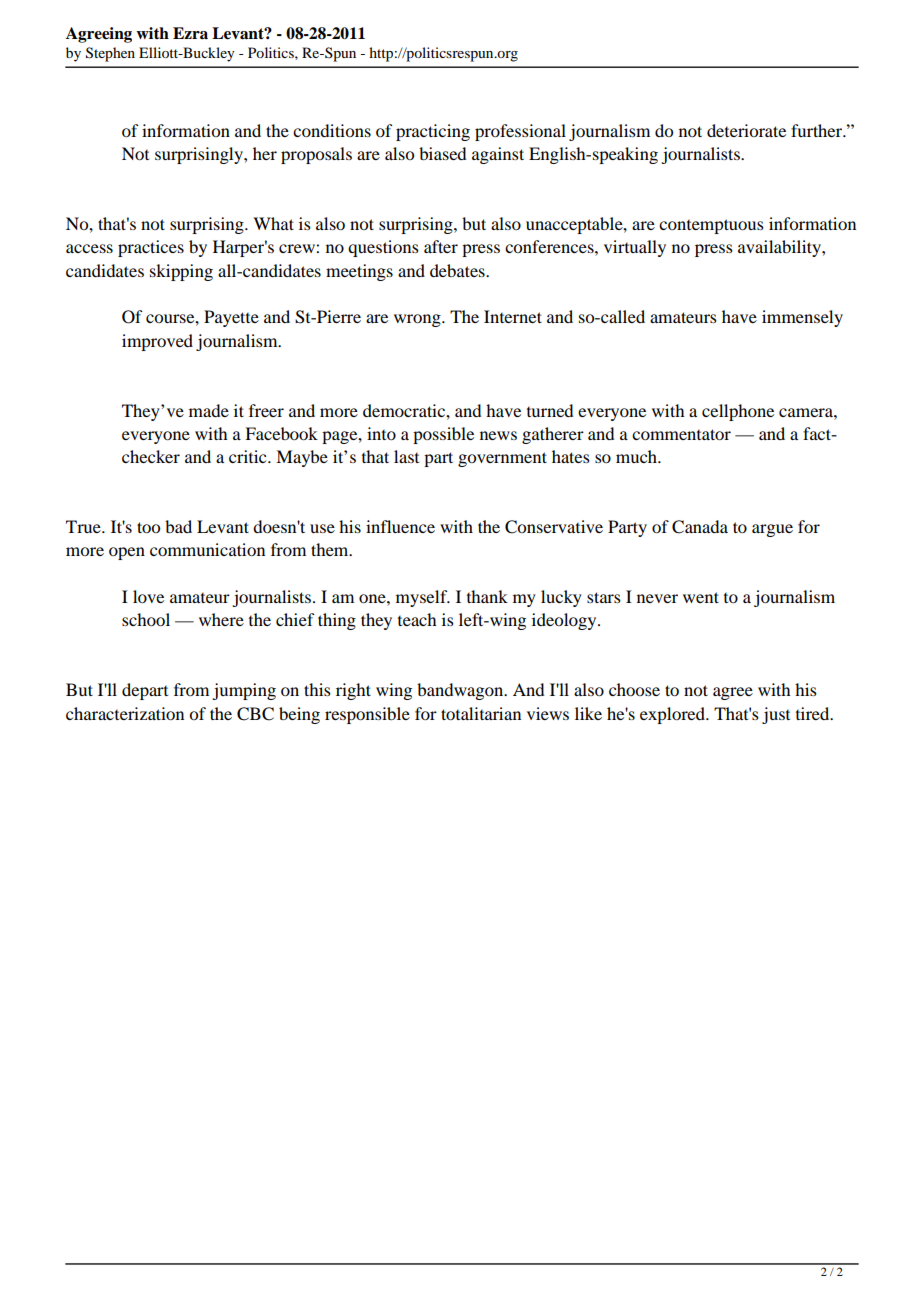 Image resolution: width=924 pixels, height=1308 pixels. Describe the element at coordinates (400, 526) in the page. I see `influence` at that location.
